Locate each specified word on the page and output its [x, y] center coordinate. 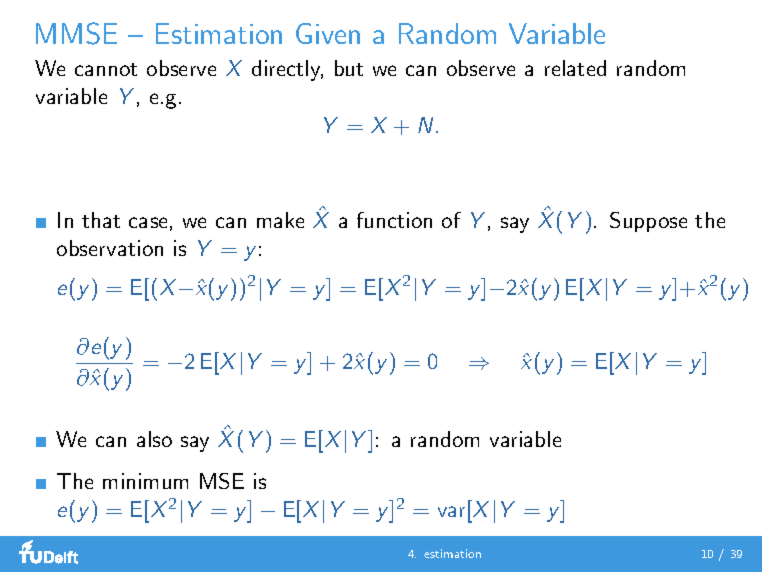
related [575, 68]
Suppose [648, 222]
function [394, 220]
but [349, 68]
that [101, 220]
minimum [145, 481]
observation [110, 248]
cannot [106, 69]
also [154, 439]
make [280, 220]
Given [328, 33]
